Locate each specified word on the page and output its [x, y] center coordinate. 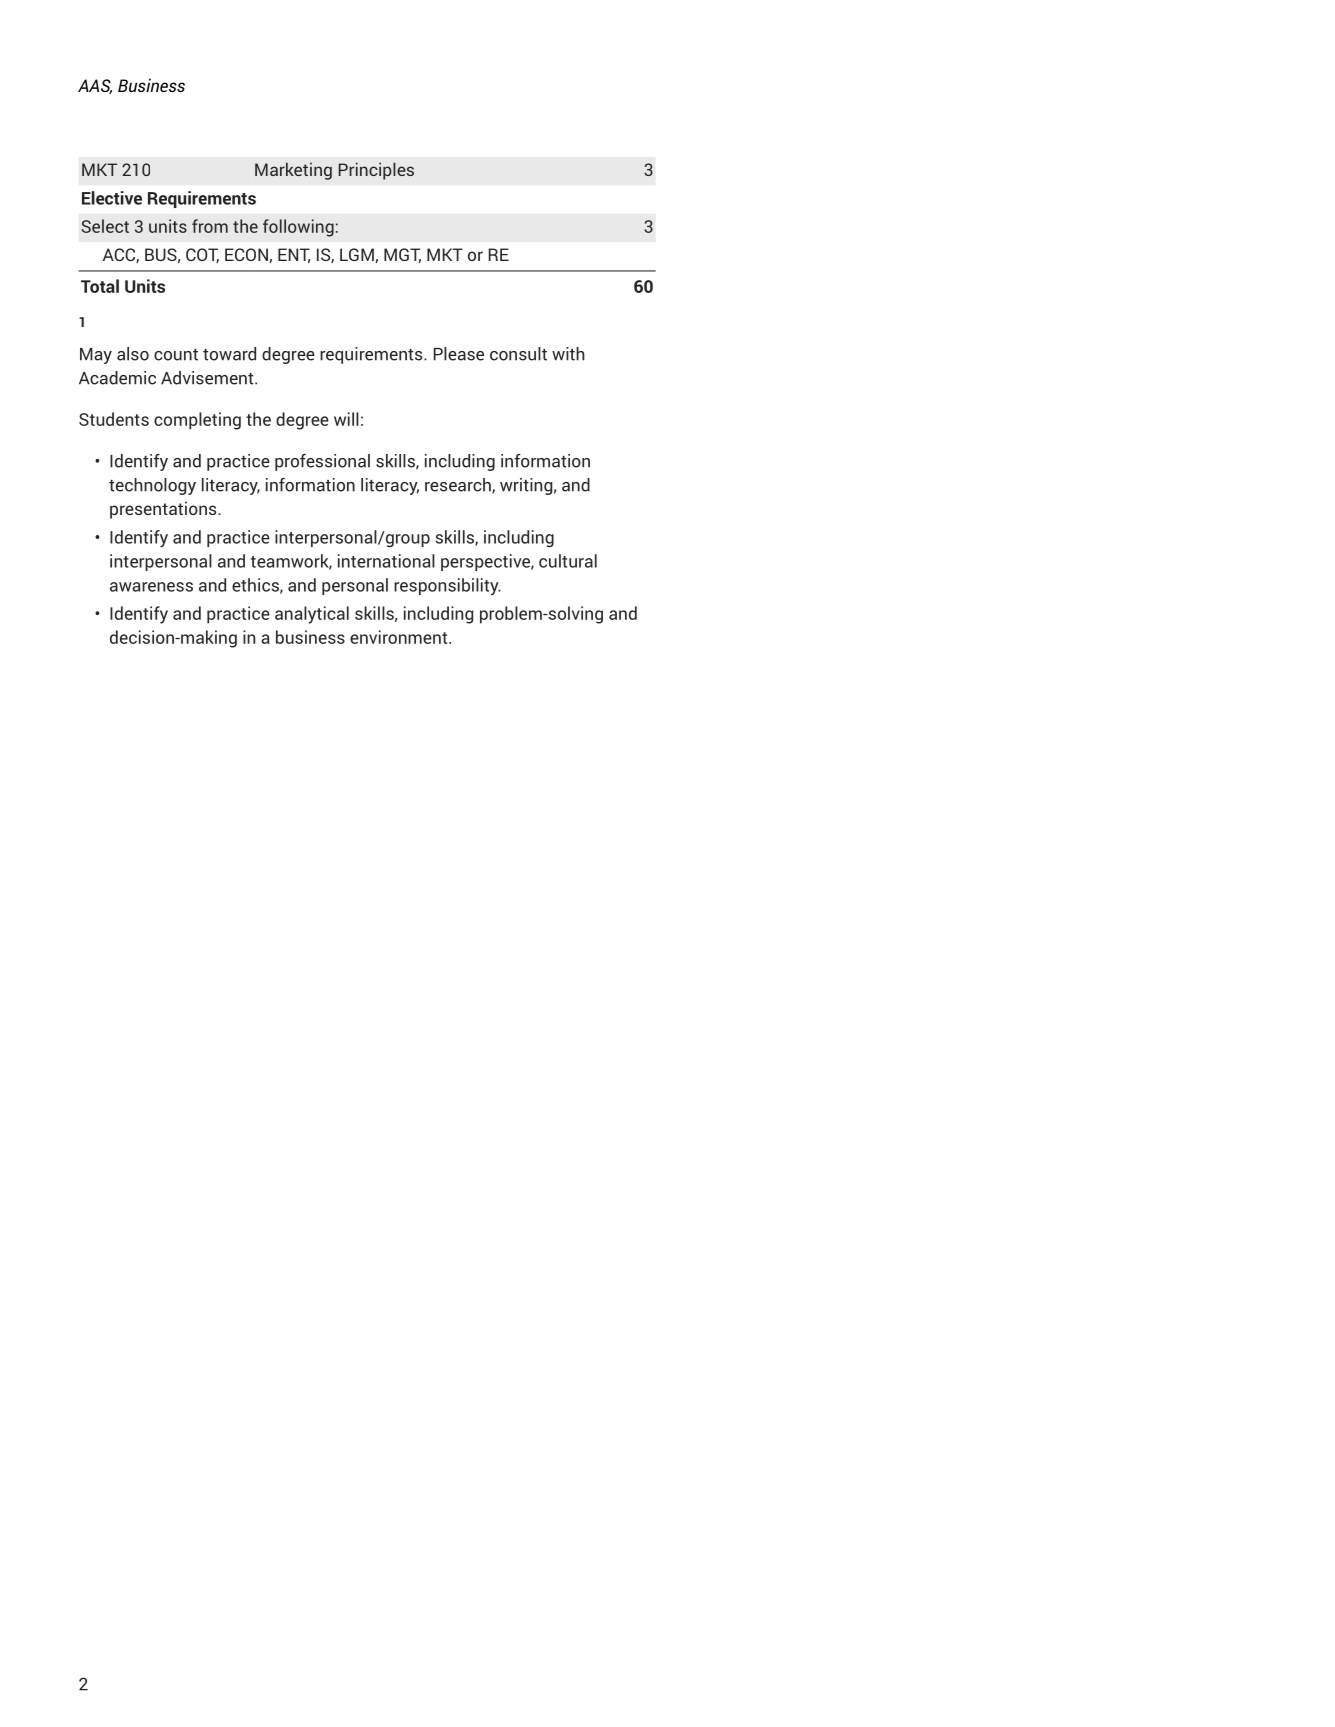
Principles [376, 171]
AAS [95, 86]
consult [518, 354]
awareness [151, 587]
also [133, 354]
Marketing [293, 171]
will [346, 419]
